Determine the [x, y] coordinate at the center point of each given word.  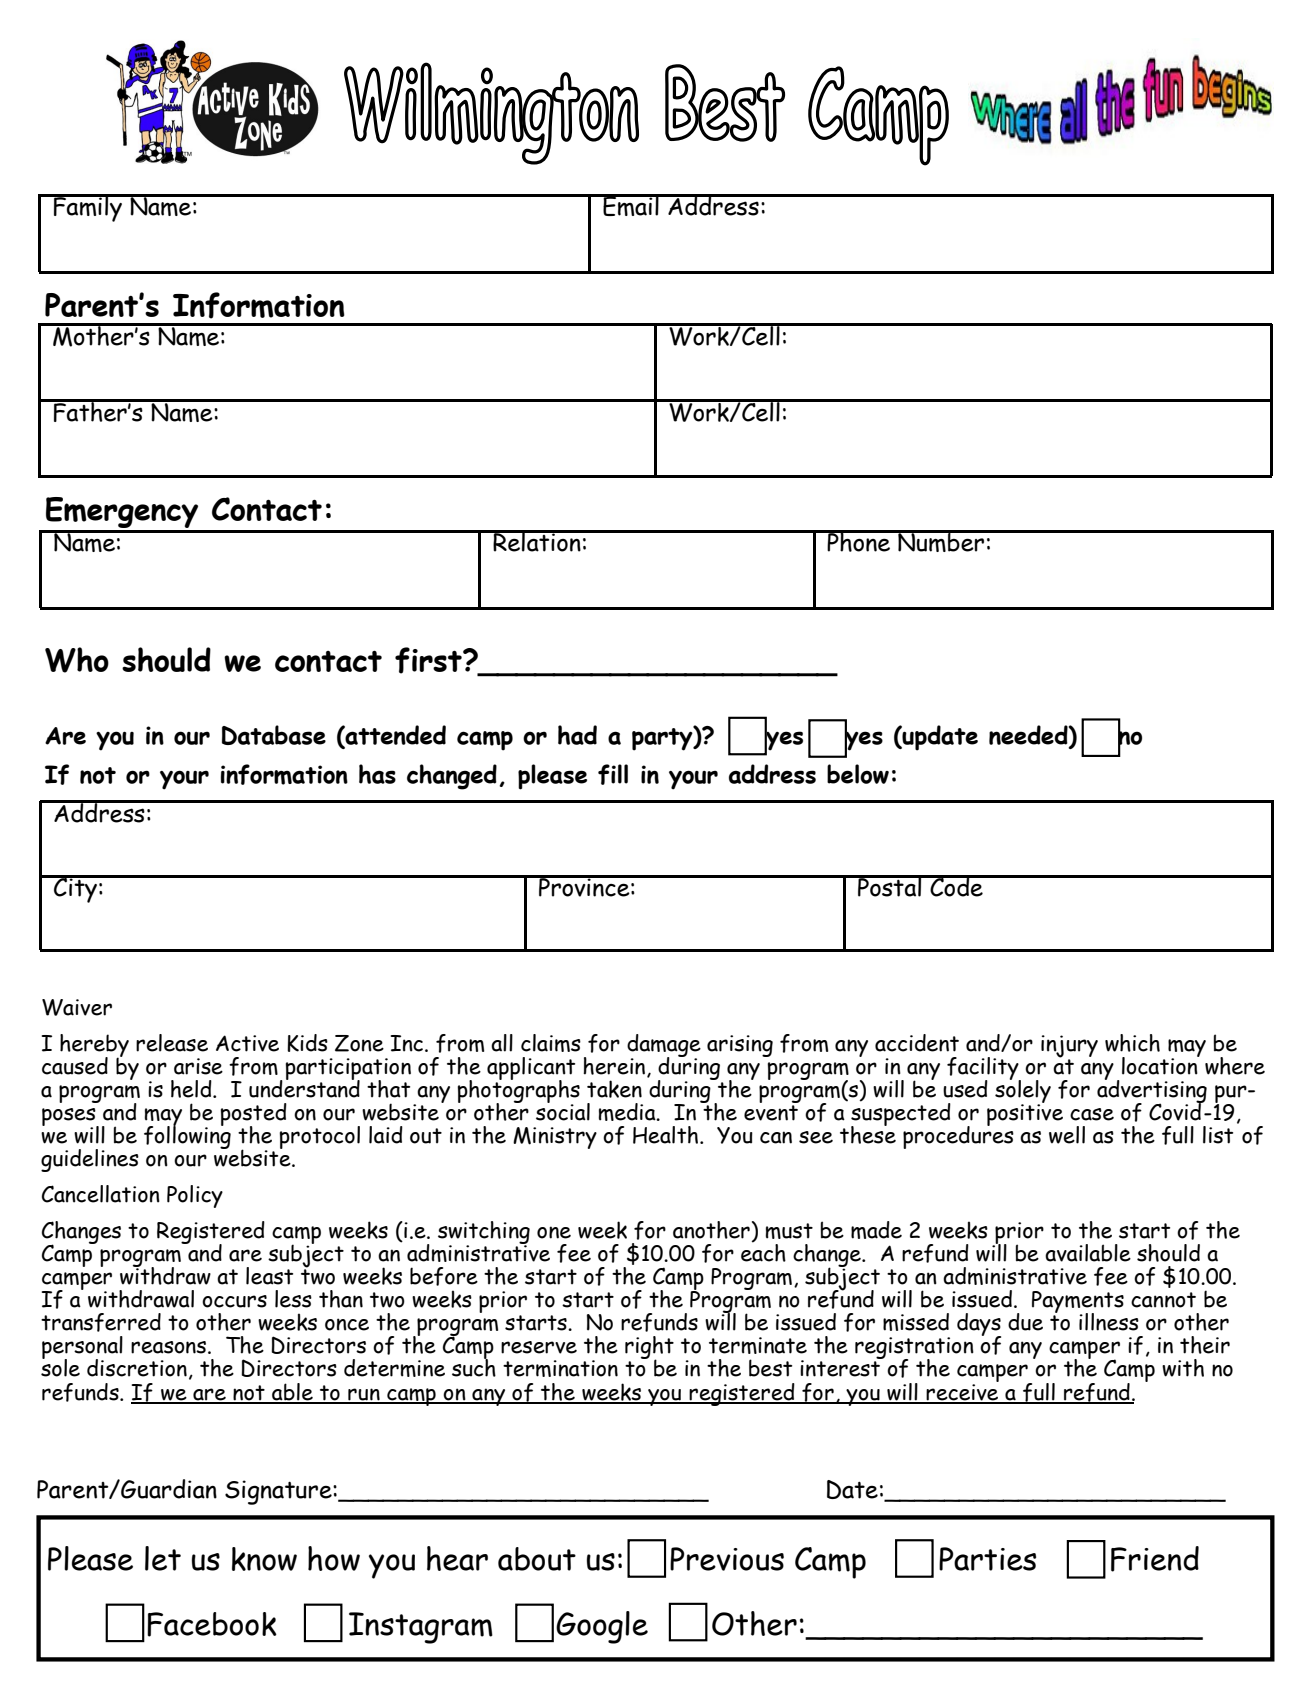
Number [941, 541]
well [1067, 1135]
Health [665, 1135]
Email [631, 205]
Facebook [212, 1624]
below [858, 774]
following [187, 1136]
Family [88, 208]
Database [274, 735]
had [577, 735]
